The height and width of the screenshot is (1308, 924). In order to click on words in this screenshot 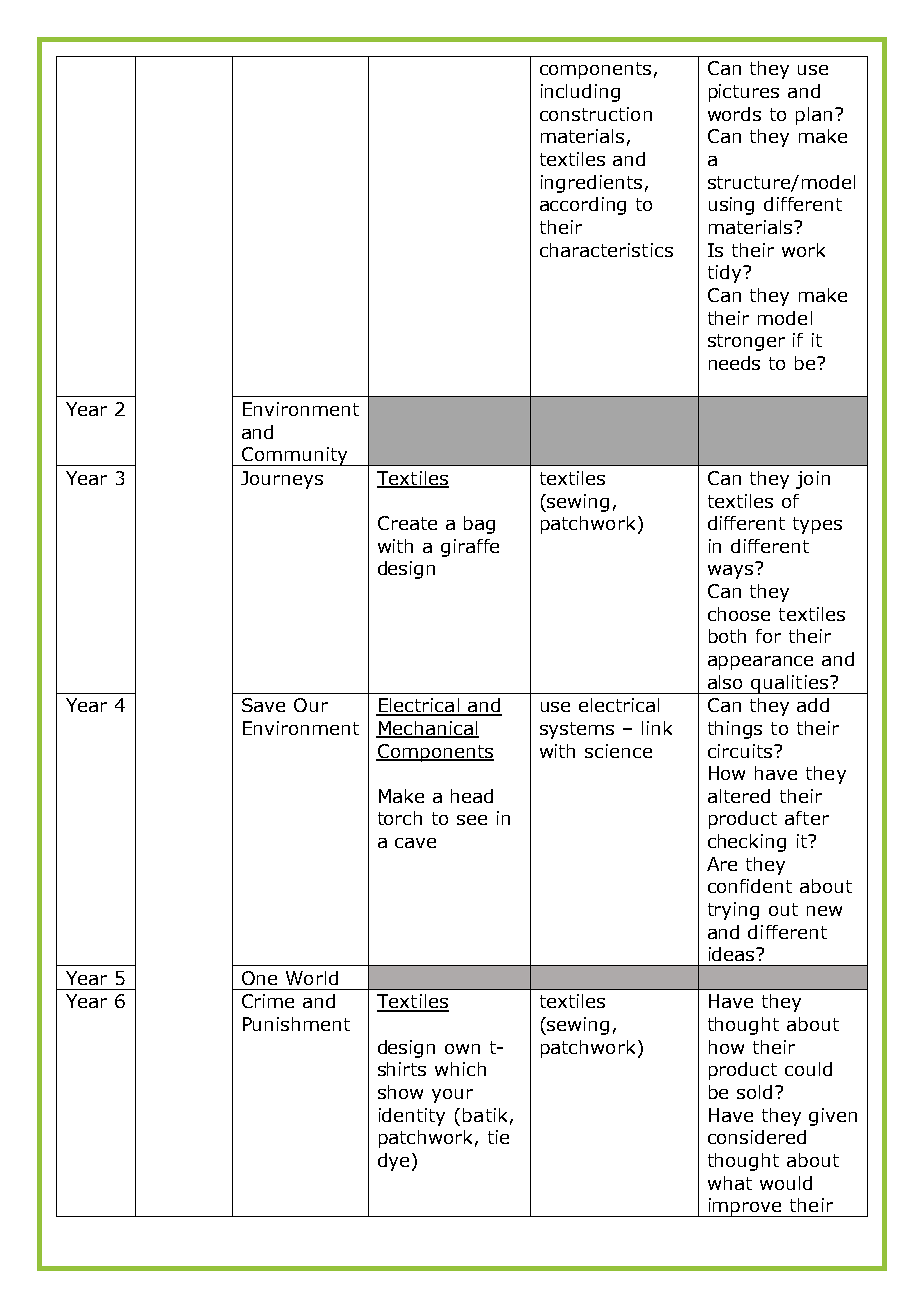, I will do `click(734, 114)`.
